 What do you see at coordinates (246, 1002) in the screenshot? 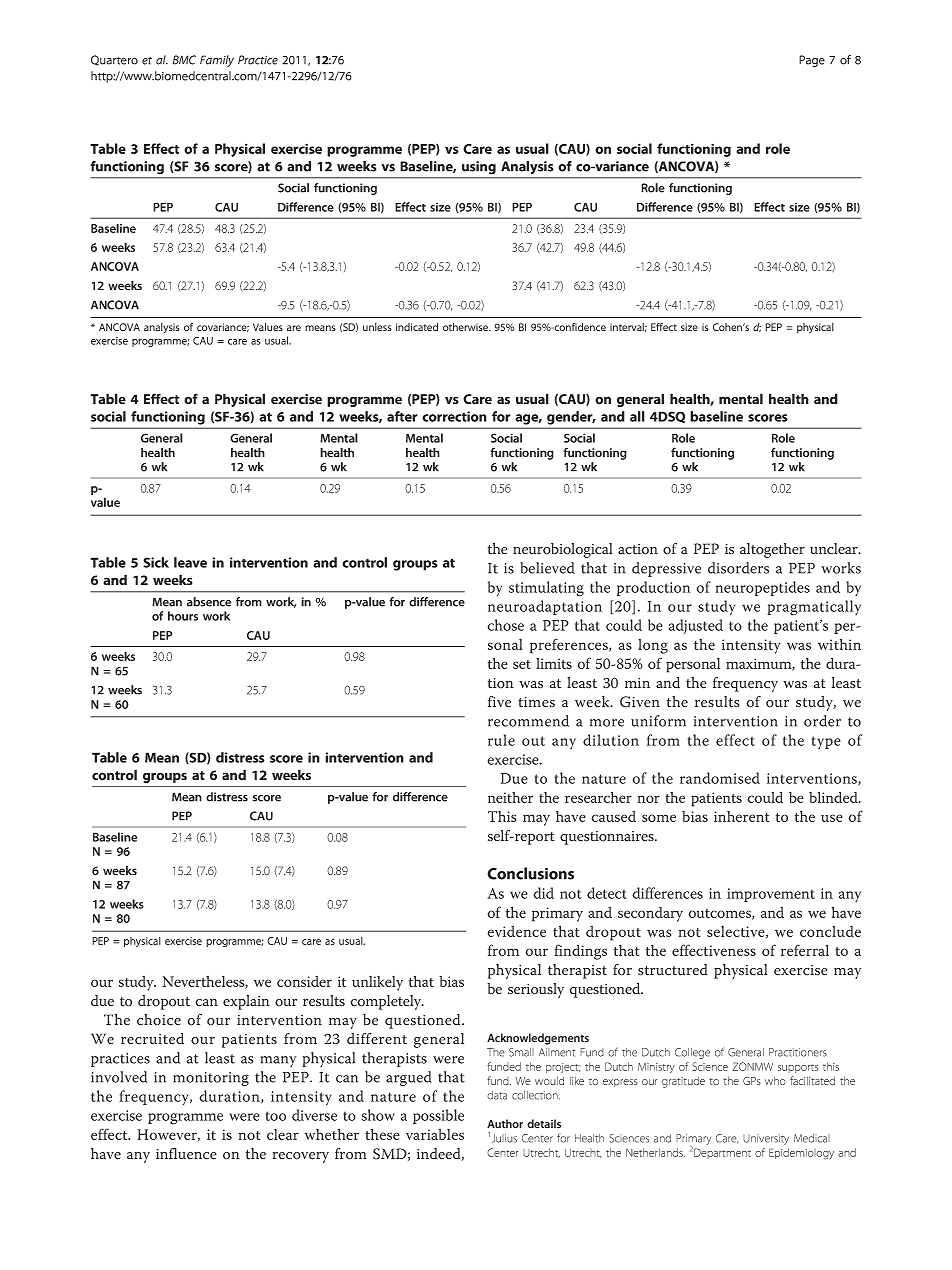
I see `explain` at bounding box center [246, 1002].
